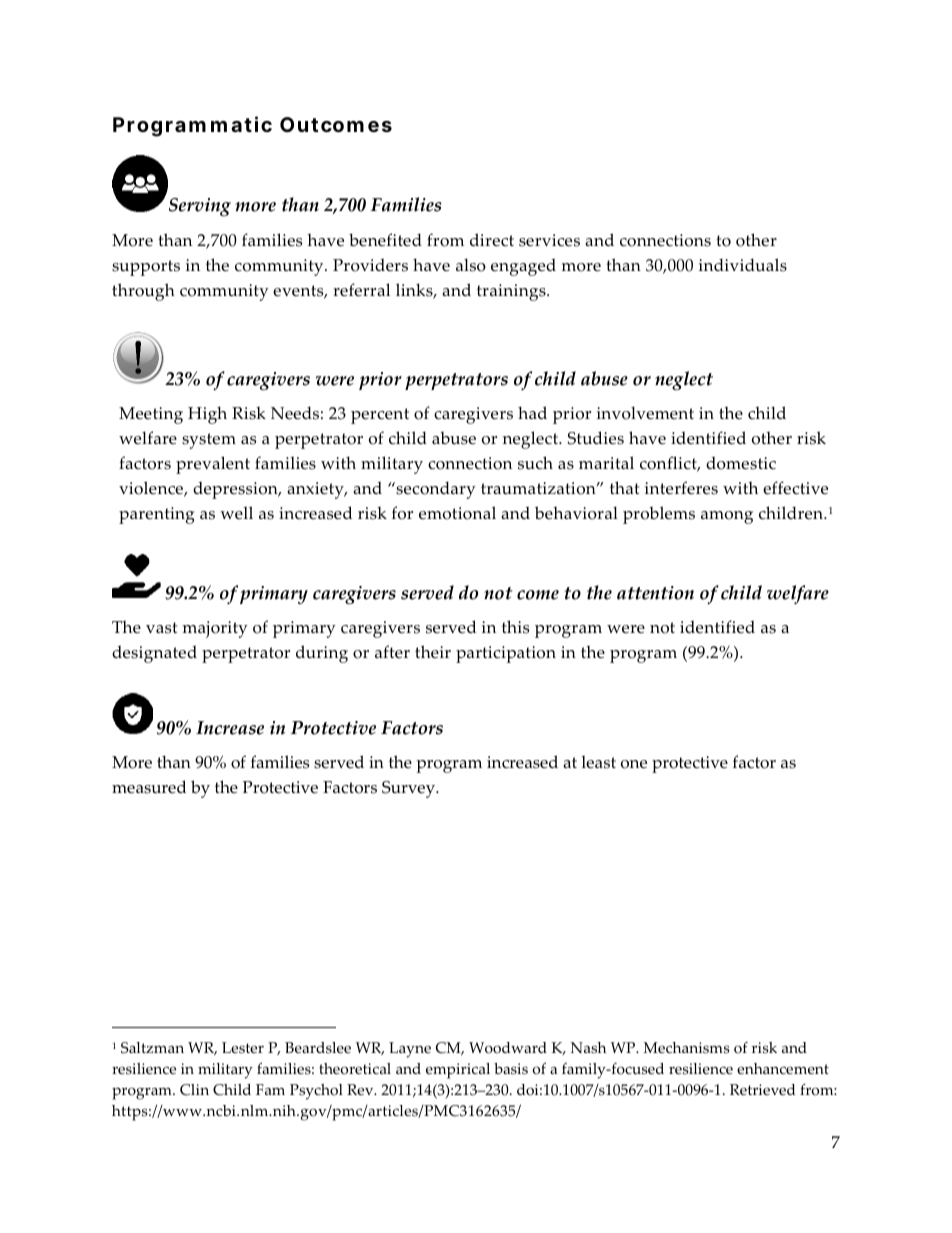  What do you see at coordinates (433, 652) in the document?
I see `their` at bounding box center [433, 652].
